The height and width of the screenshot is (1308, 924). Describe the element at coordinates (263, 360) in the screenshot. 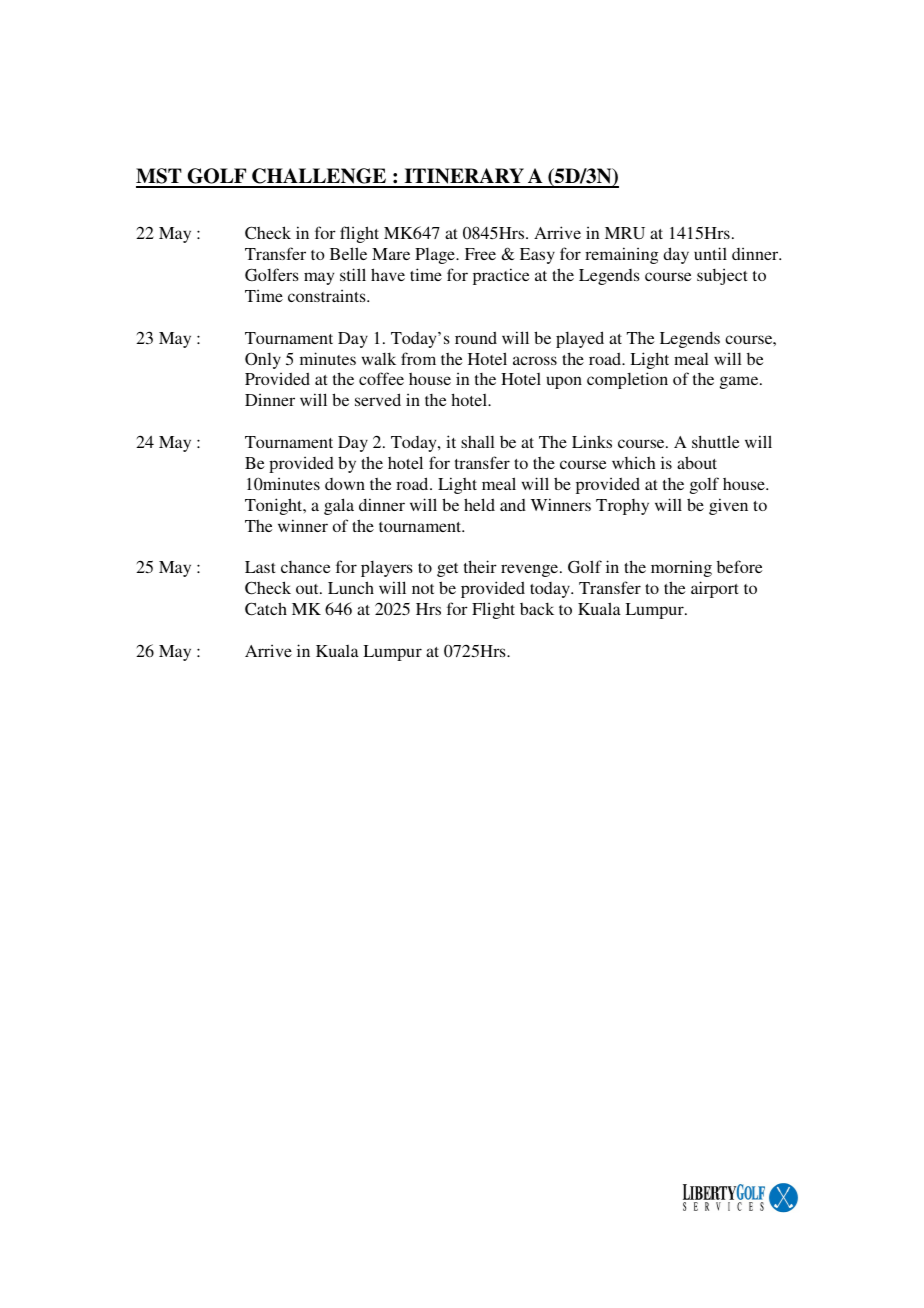

I see `Only` at that location.
